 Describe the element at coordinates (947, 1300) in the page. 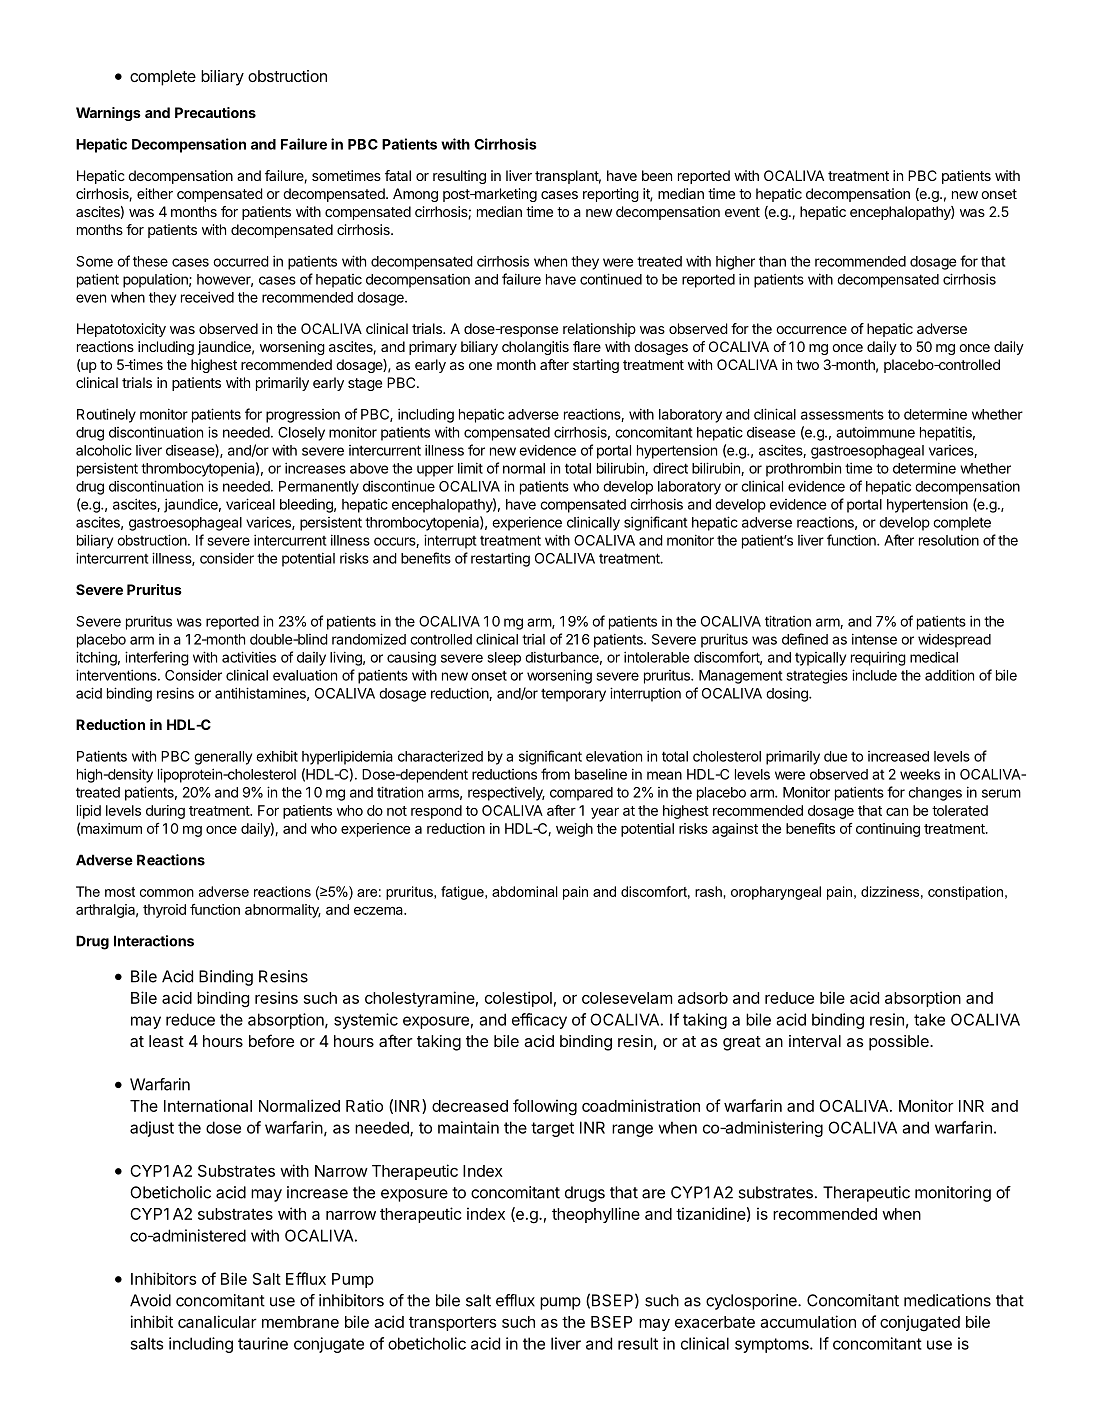

I see `medications` at that location.
